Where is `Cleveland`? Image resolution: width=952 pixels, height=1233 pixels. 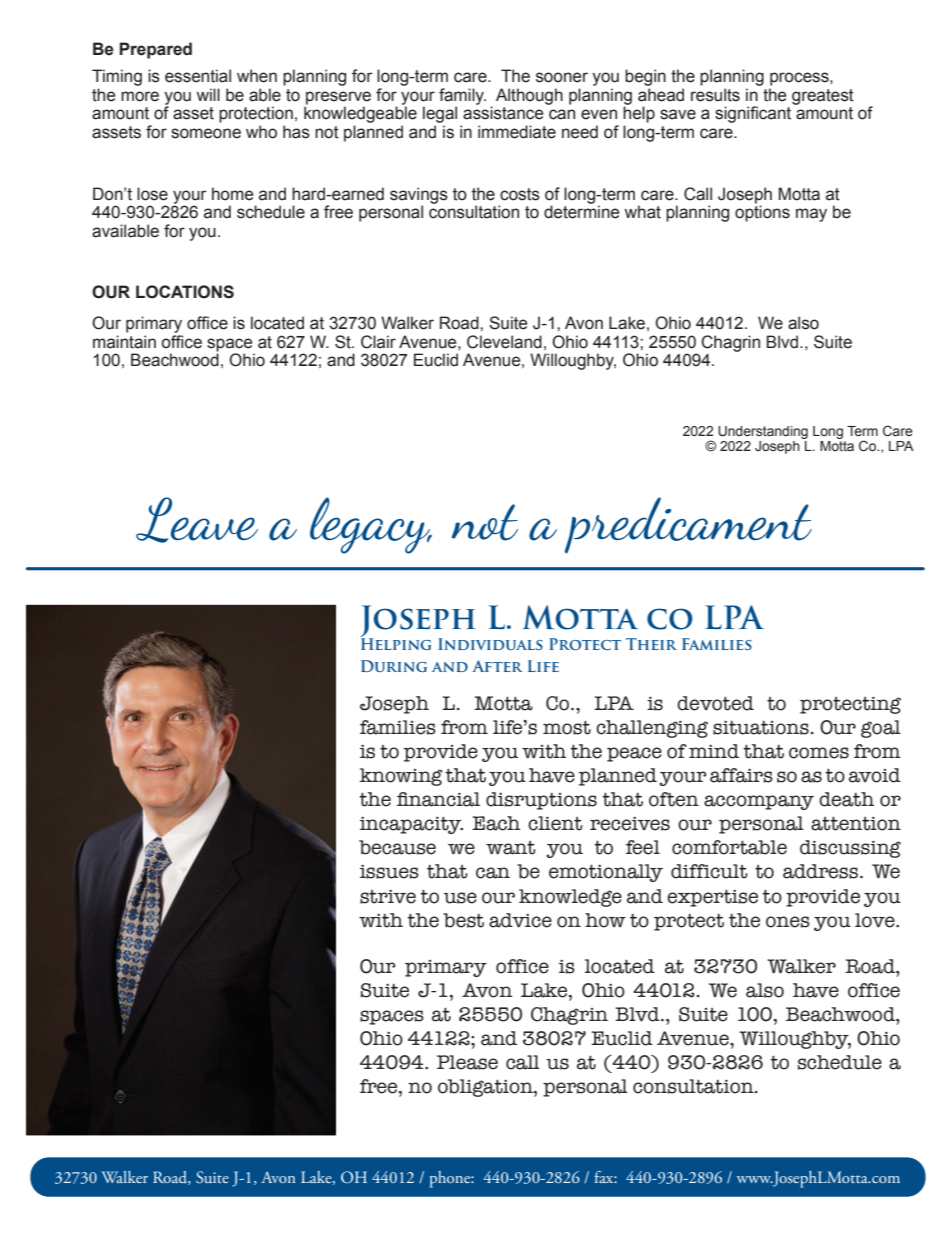 Cleveland is located at coordinates (504, 342).
